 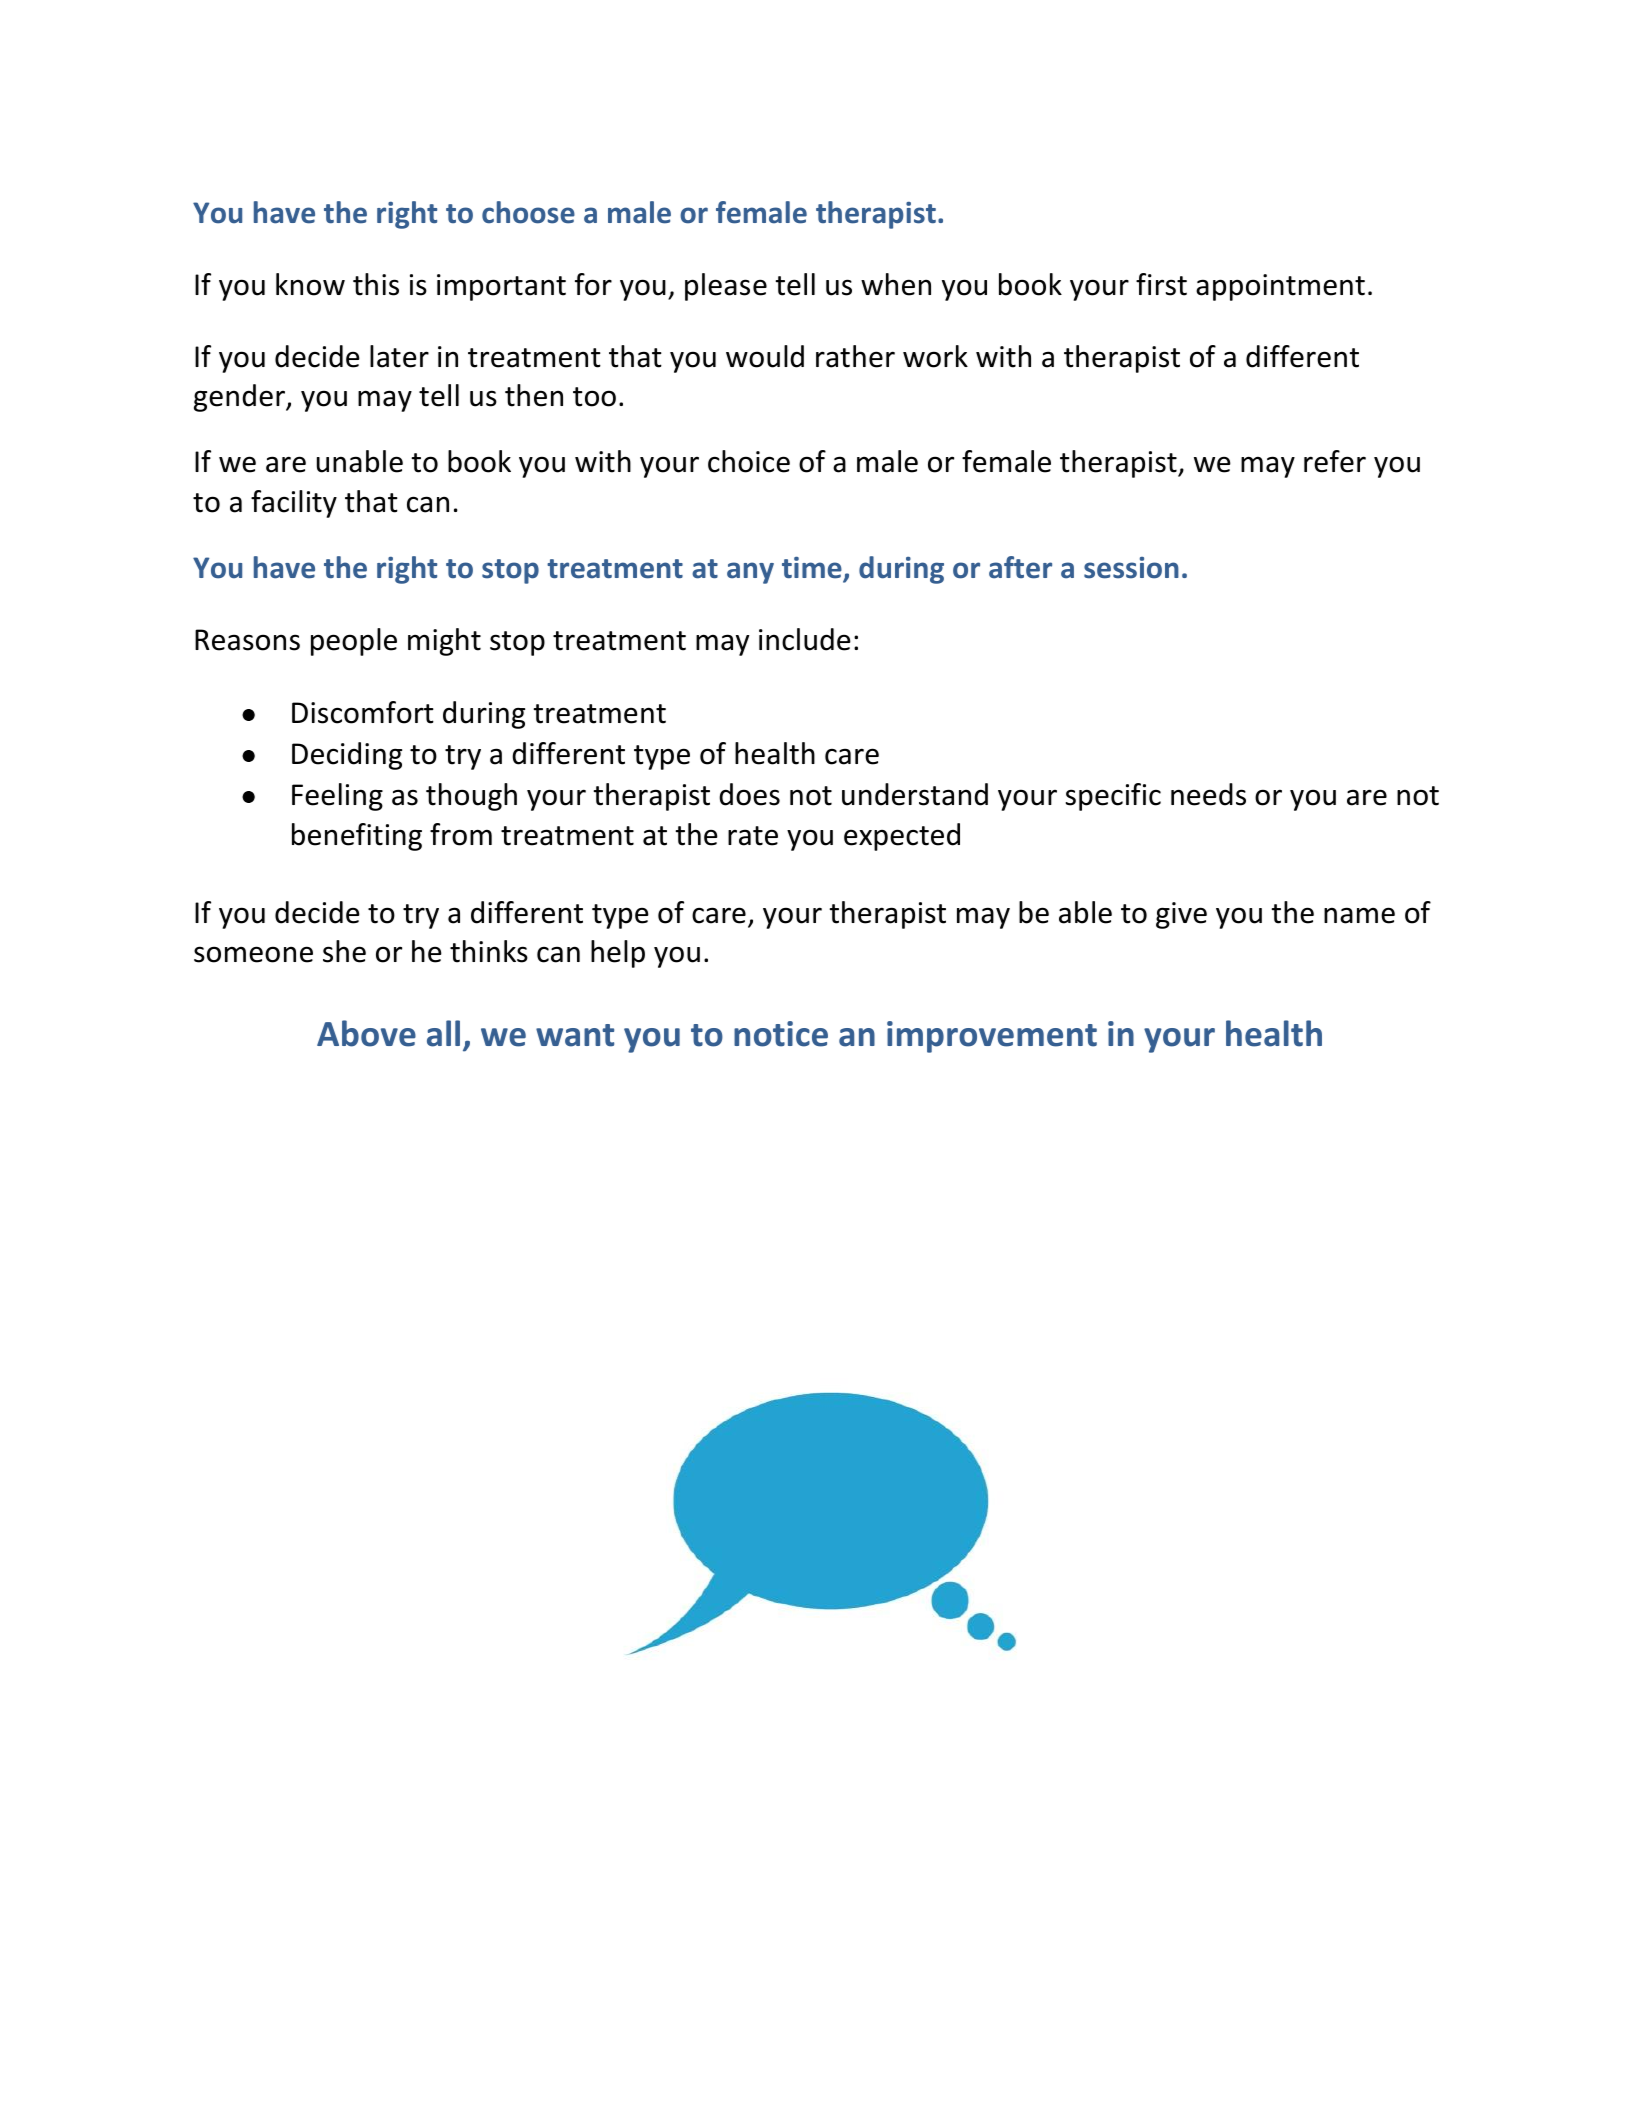 I want to click on refer, so click(x=1335, y=461).
